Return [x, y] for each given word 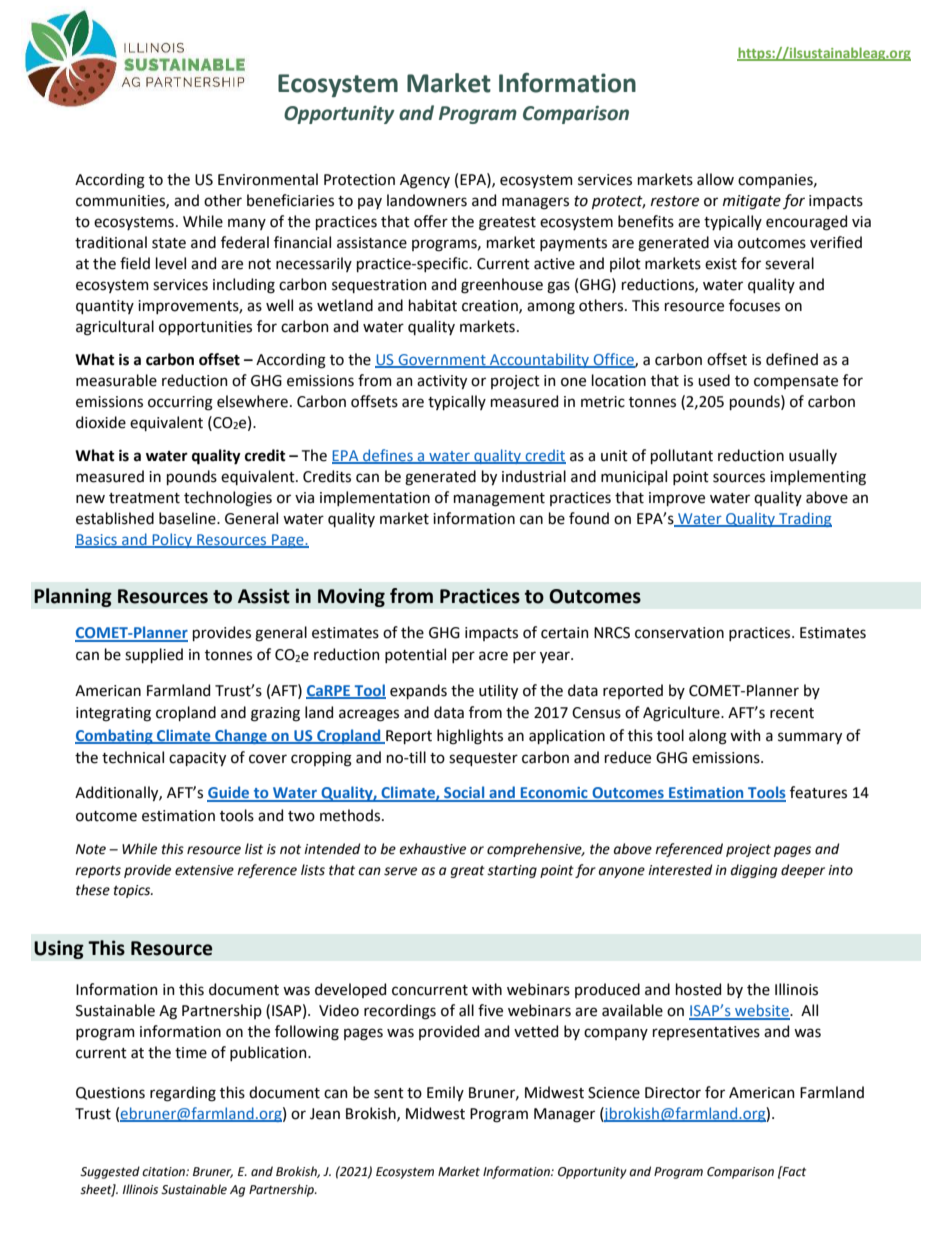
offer [431, 221]
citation [164, 1172]
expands [418, 691]
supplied [154, 655]
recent [792, 713]
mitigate [752, 202]
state [169, 243]
